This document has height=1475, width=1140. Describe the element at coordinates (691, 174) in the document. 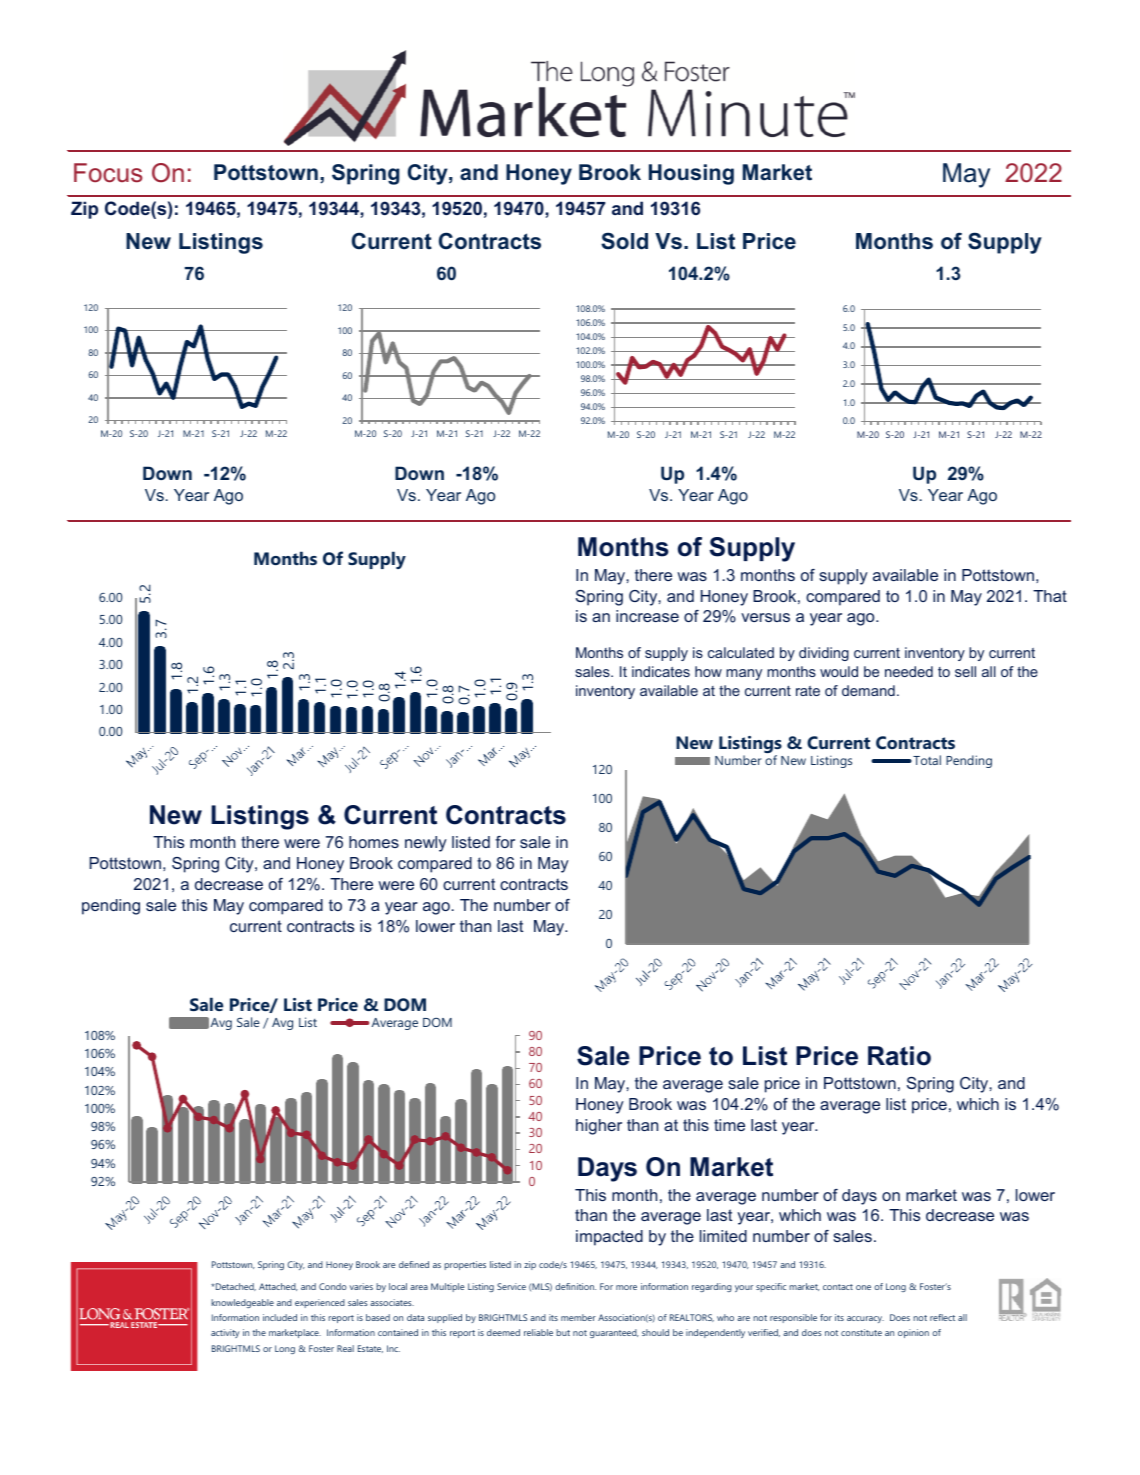

I see `Housing` at that location.
